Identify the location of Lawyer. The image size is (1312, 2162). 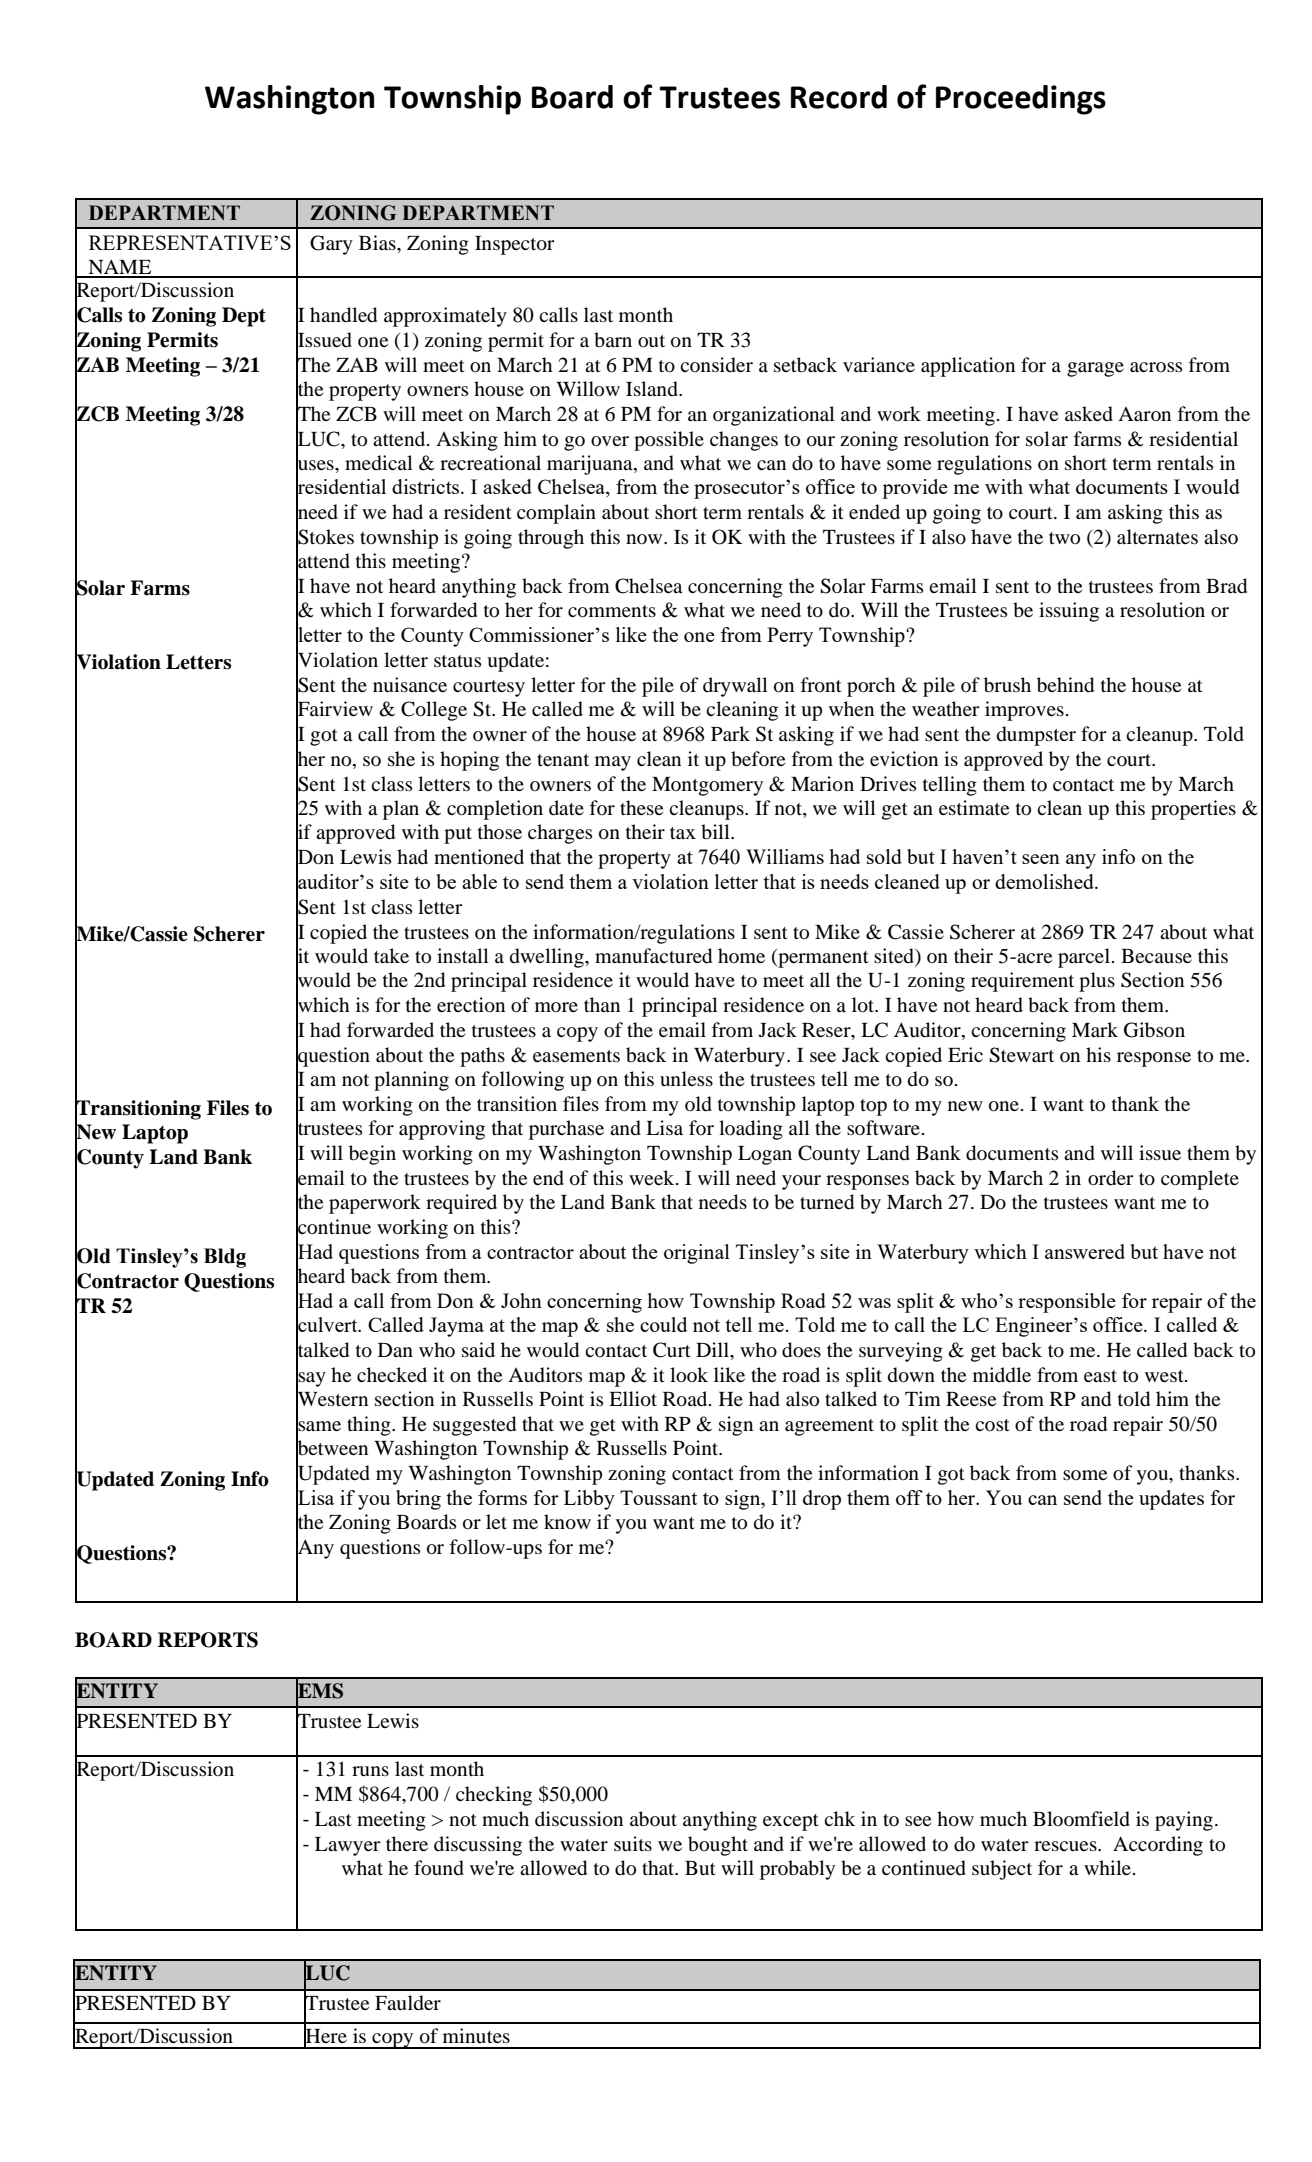
(348, 1846).
